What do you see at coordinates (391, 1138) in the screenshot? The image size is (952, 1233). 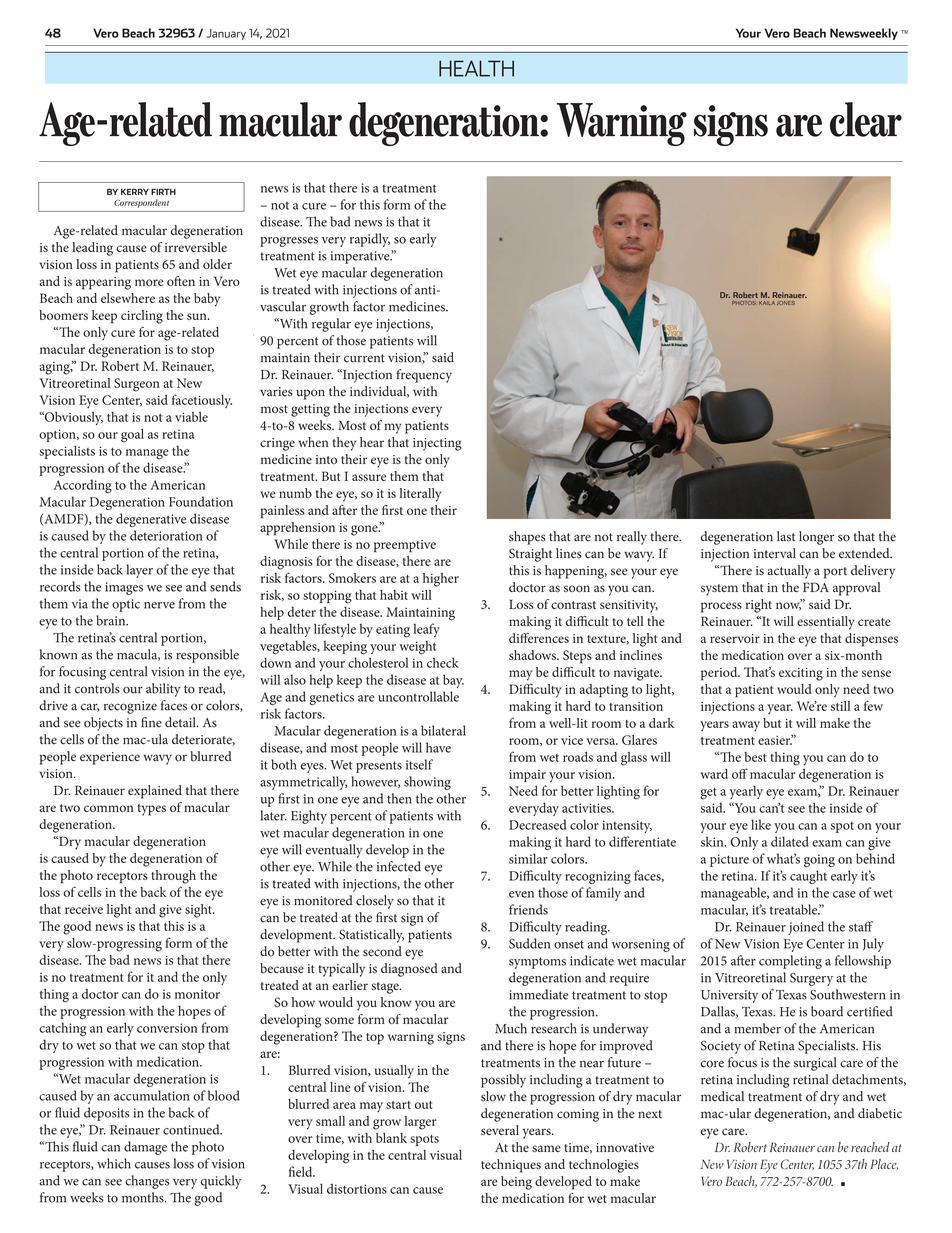 I see `blank` at bounding box center [391, 1138].
